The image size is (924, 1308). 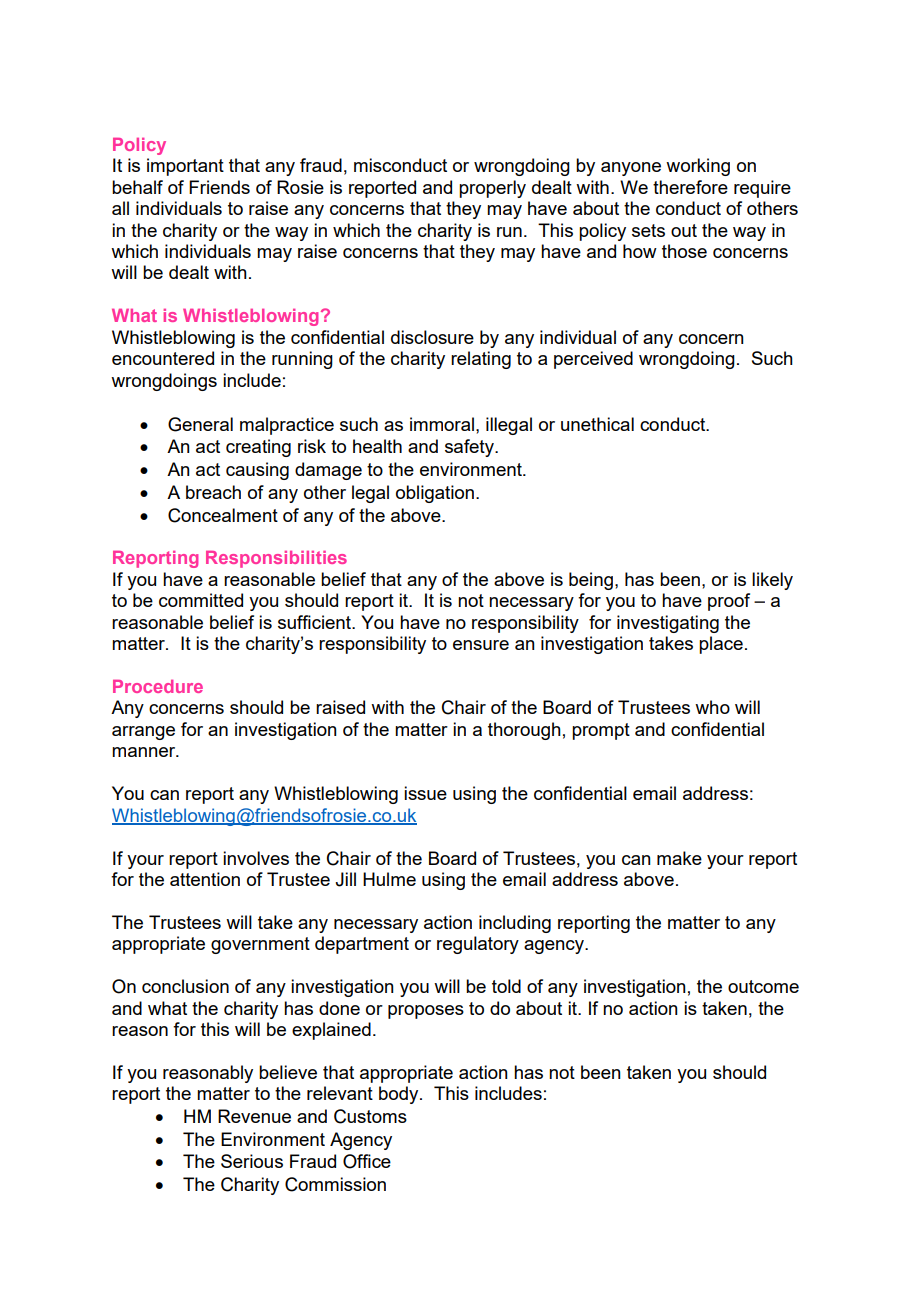 I want to click on Office, so click(x=367, y=1161).
